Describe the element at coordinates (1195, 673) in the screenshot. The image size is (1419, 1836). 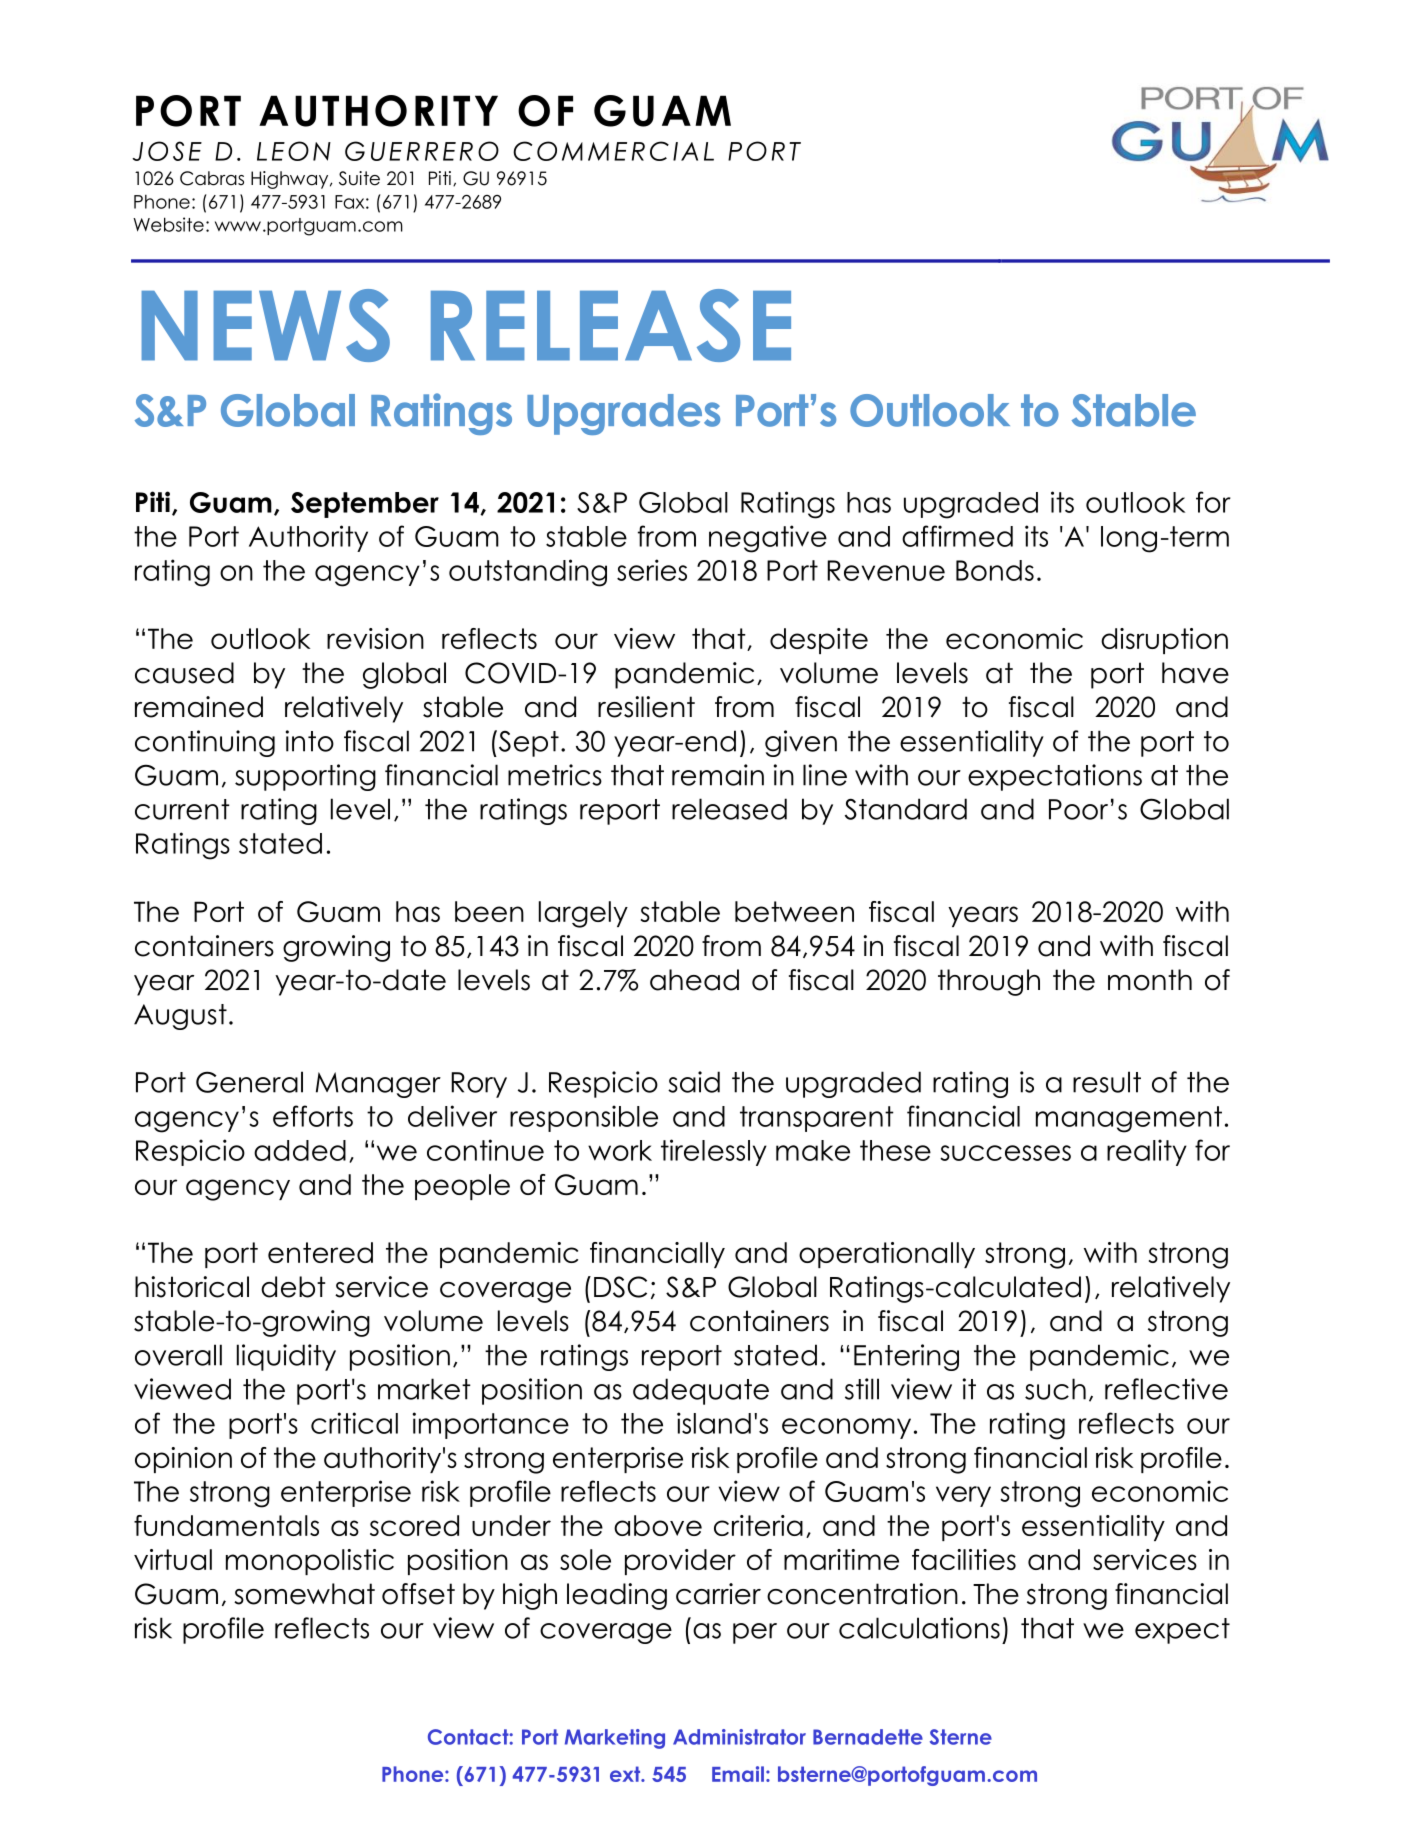
I see `have` at that location.
